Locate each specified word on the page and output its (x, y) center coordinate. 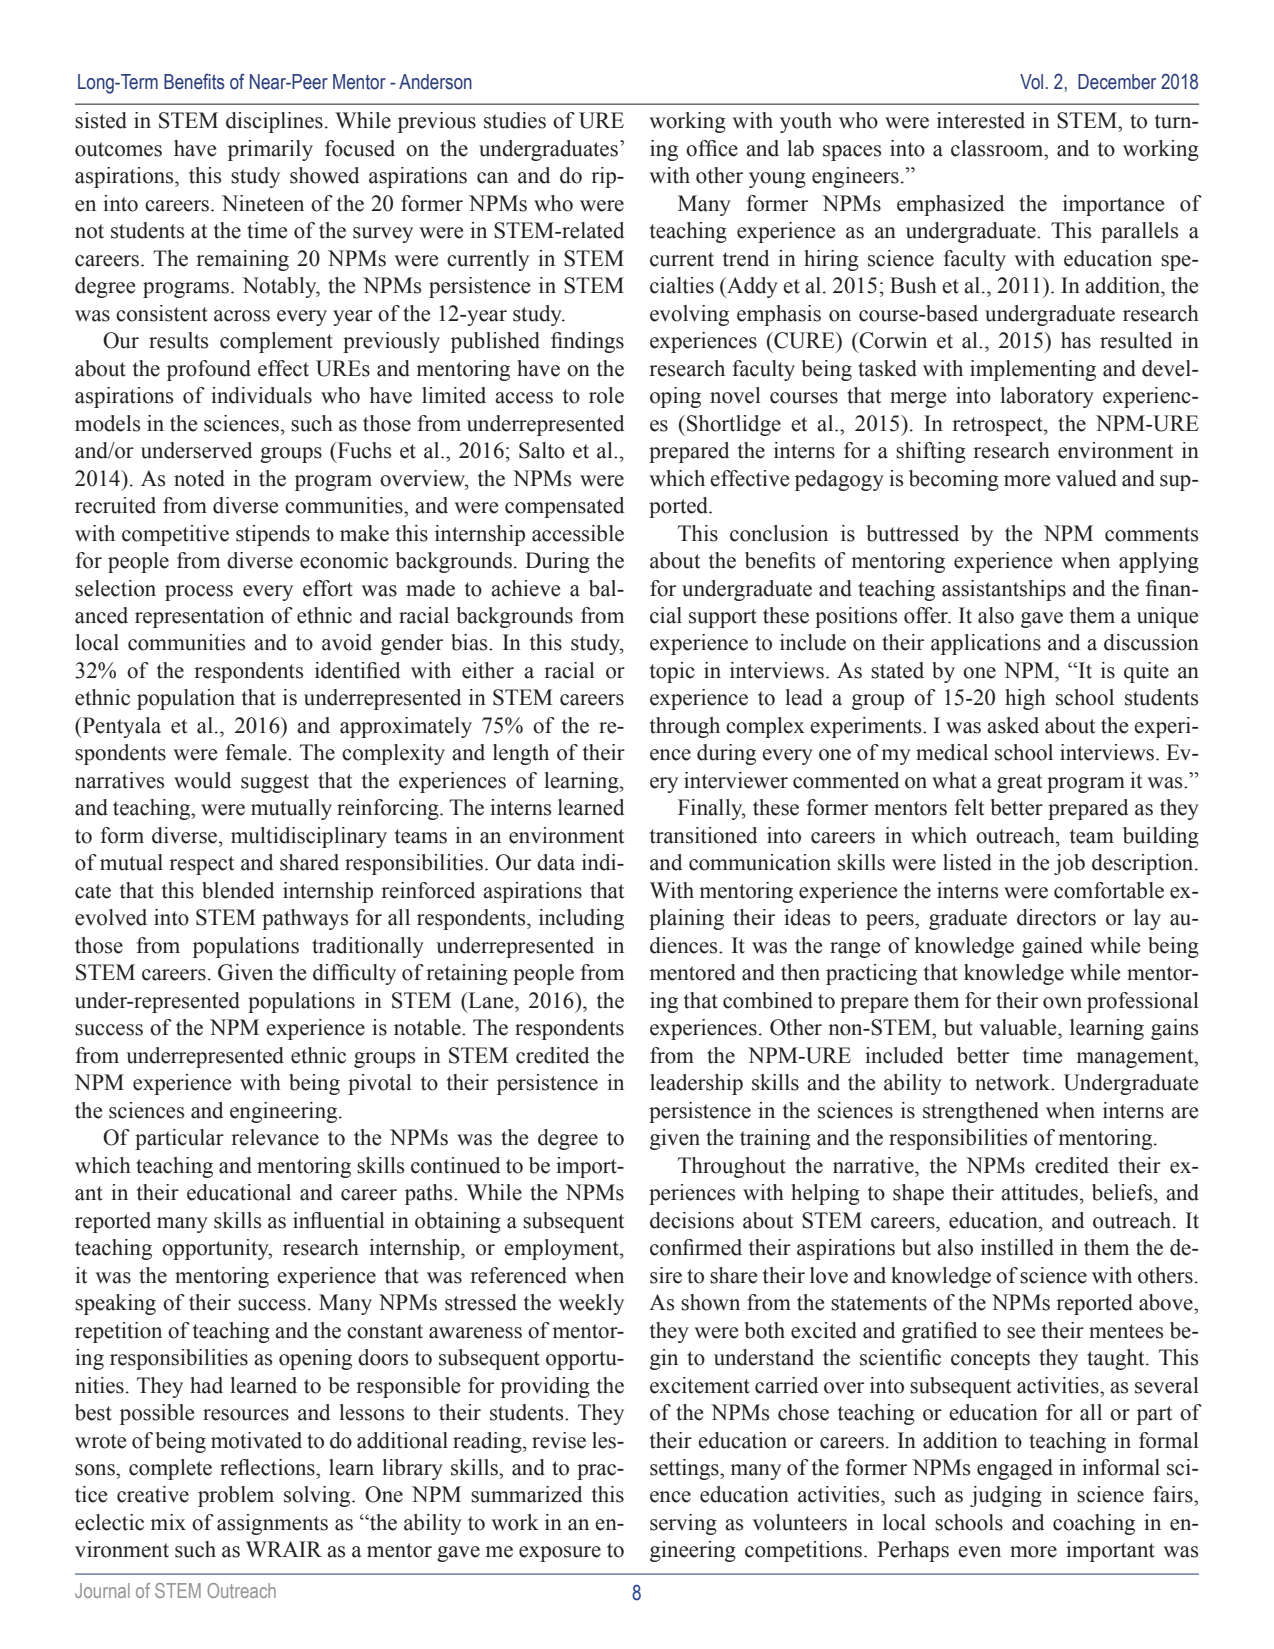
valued (1086, 478)
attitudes (1041, 1192)
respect (201, 865)
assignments (272, 1524)
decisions (692, 1220)
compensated (564, 507)
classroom (998, 148)
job (1069, 864)
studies (515, 120)
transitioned (703, 835)
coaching (1094, 1524)
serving (683, 1524)
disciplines (274, 122)
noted (199, 478)
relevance (275, 1137)
